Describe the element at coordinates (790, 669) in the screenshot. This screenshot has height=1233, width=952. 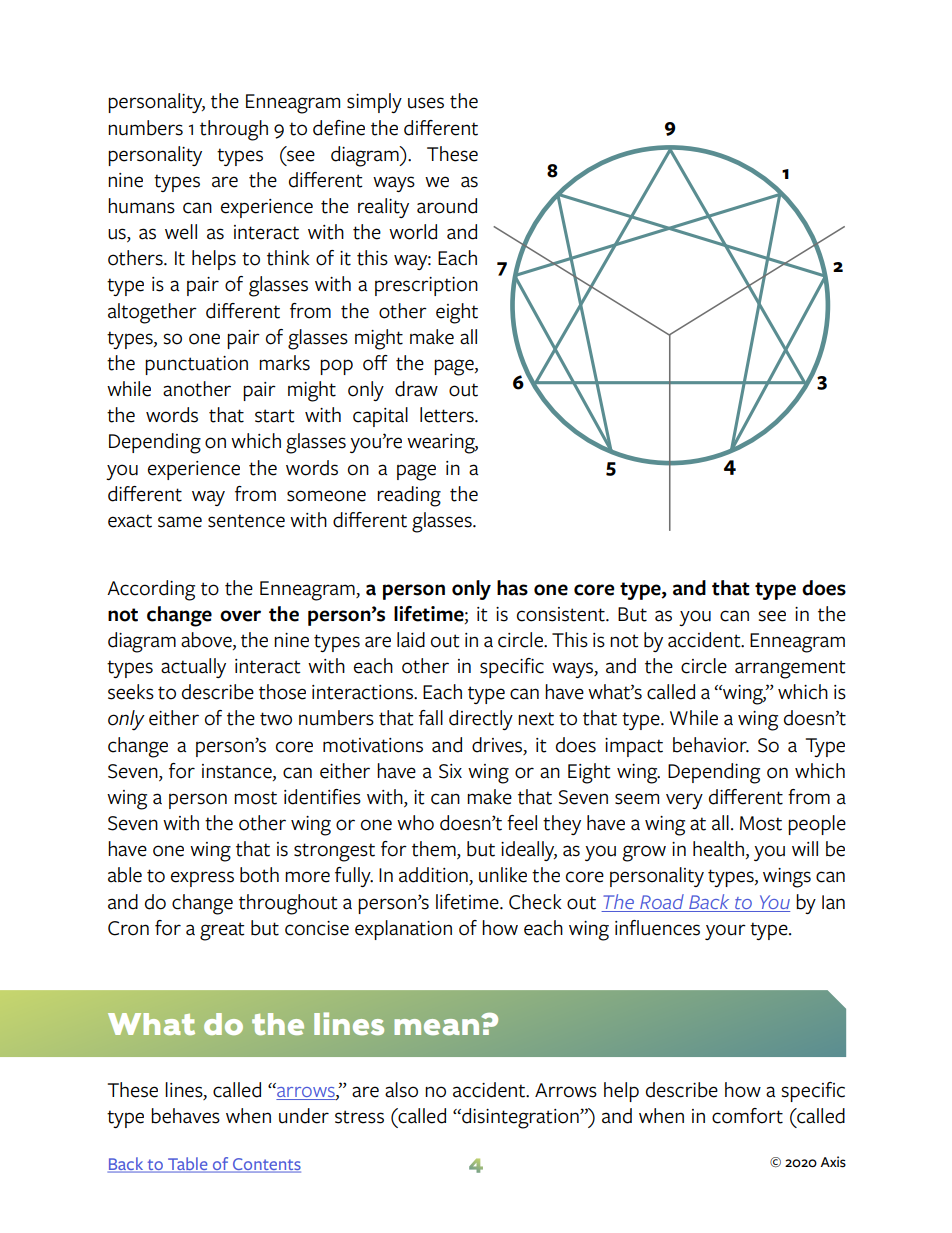
I see `arrangement` at that location.
